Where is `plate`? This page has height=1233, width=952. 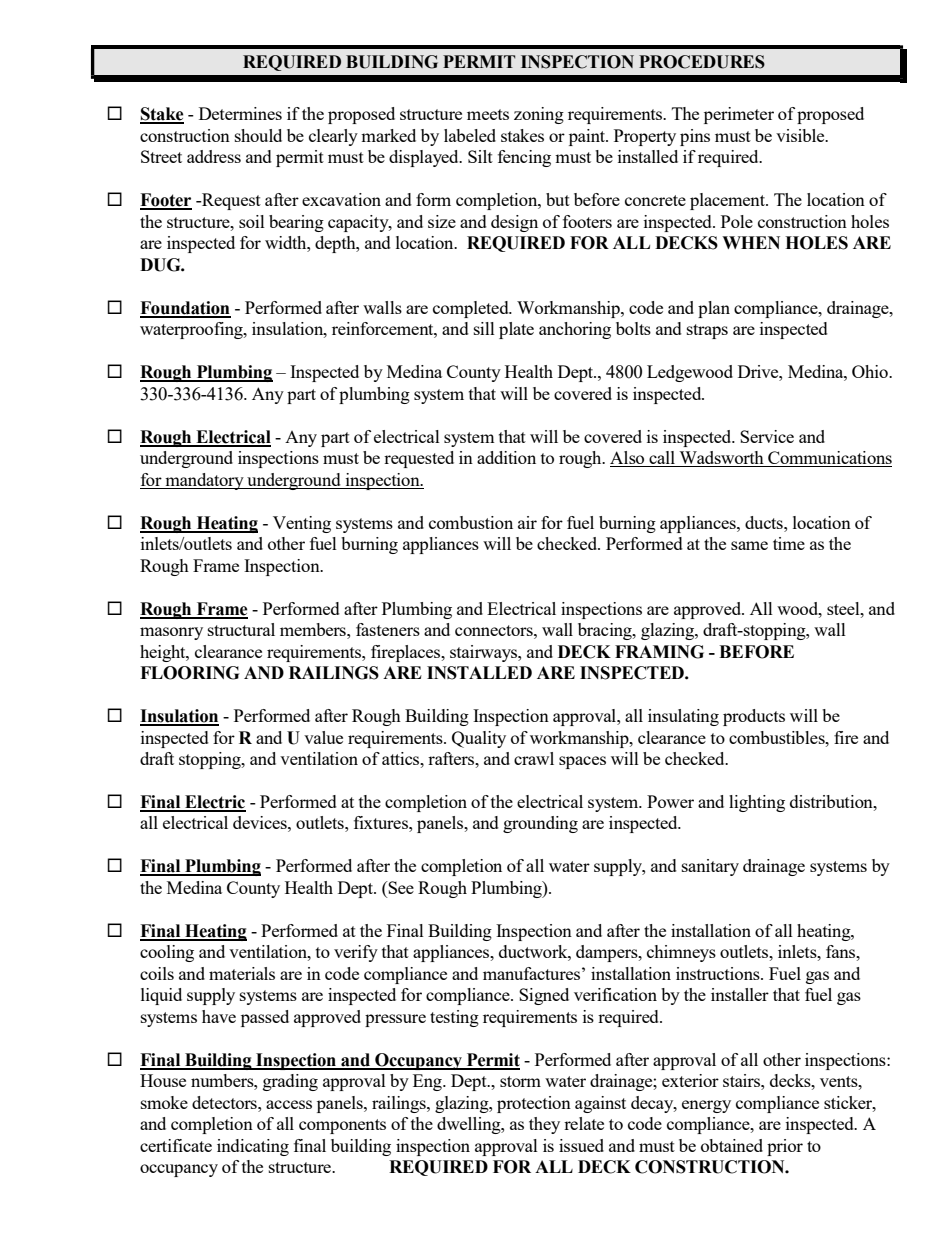 plate is located at coordinates (516, 330).
